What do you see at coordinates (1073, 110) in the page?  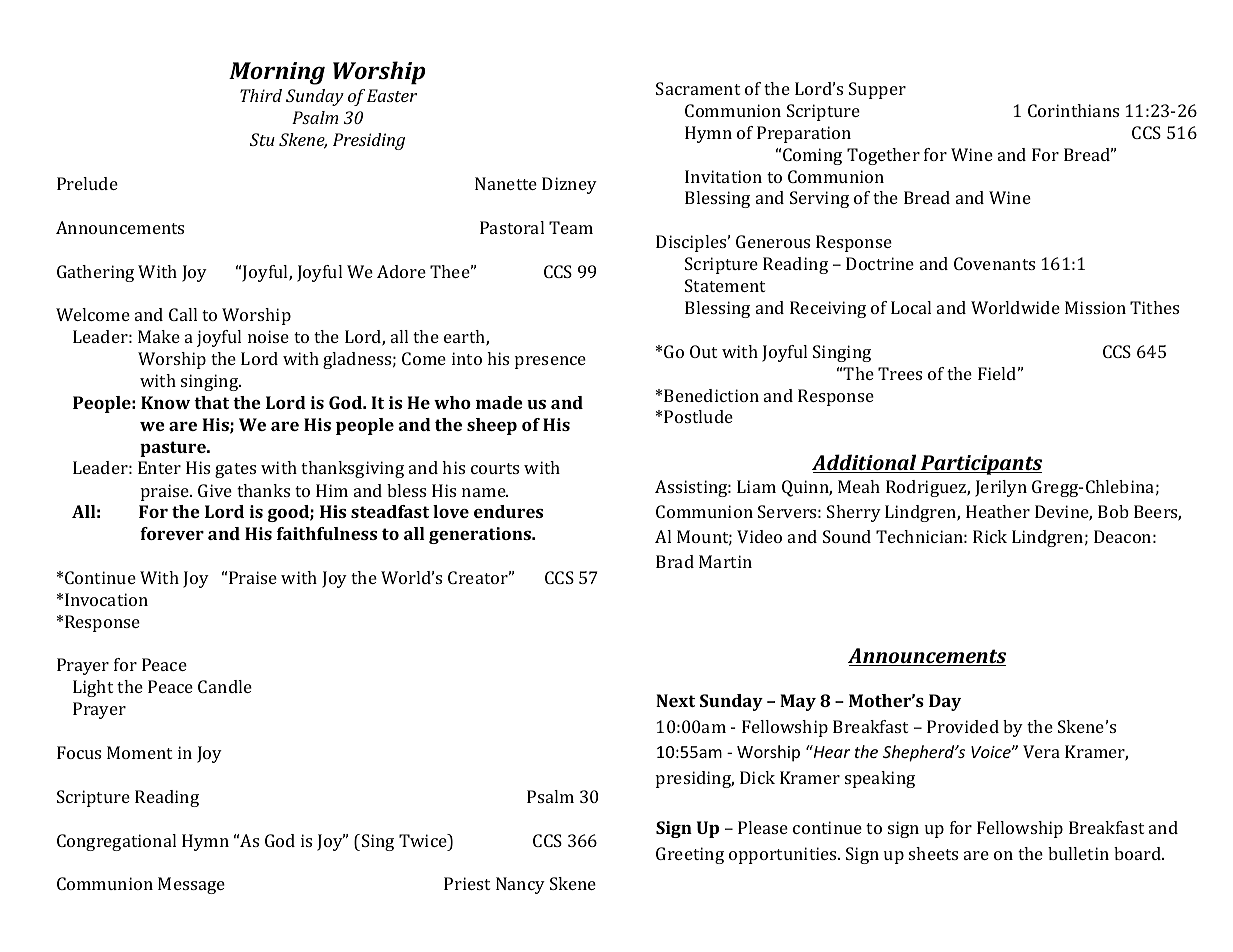 I see `Corinthians` at bounding box center [1073, 110].
